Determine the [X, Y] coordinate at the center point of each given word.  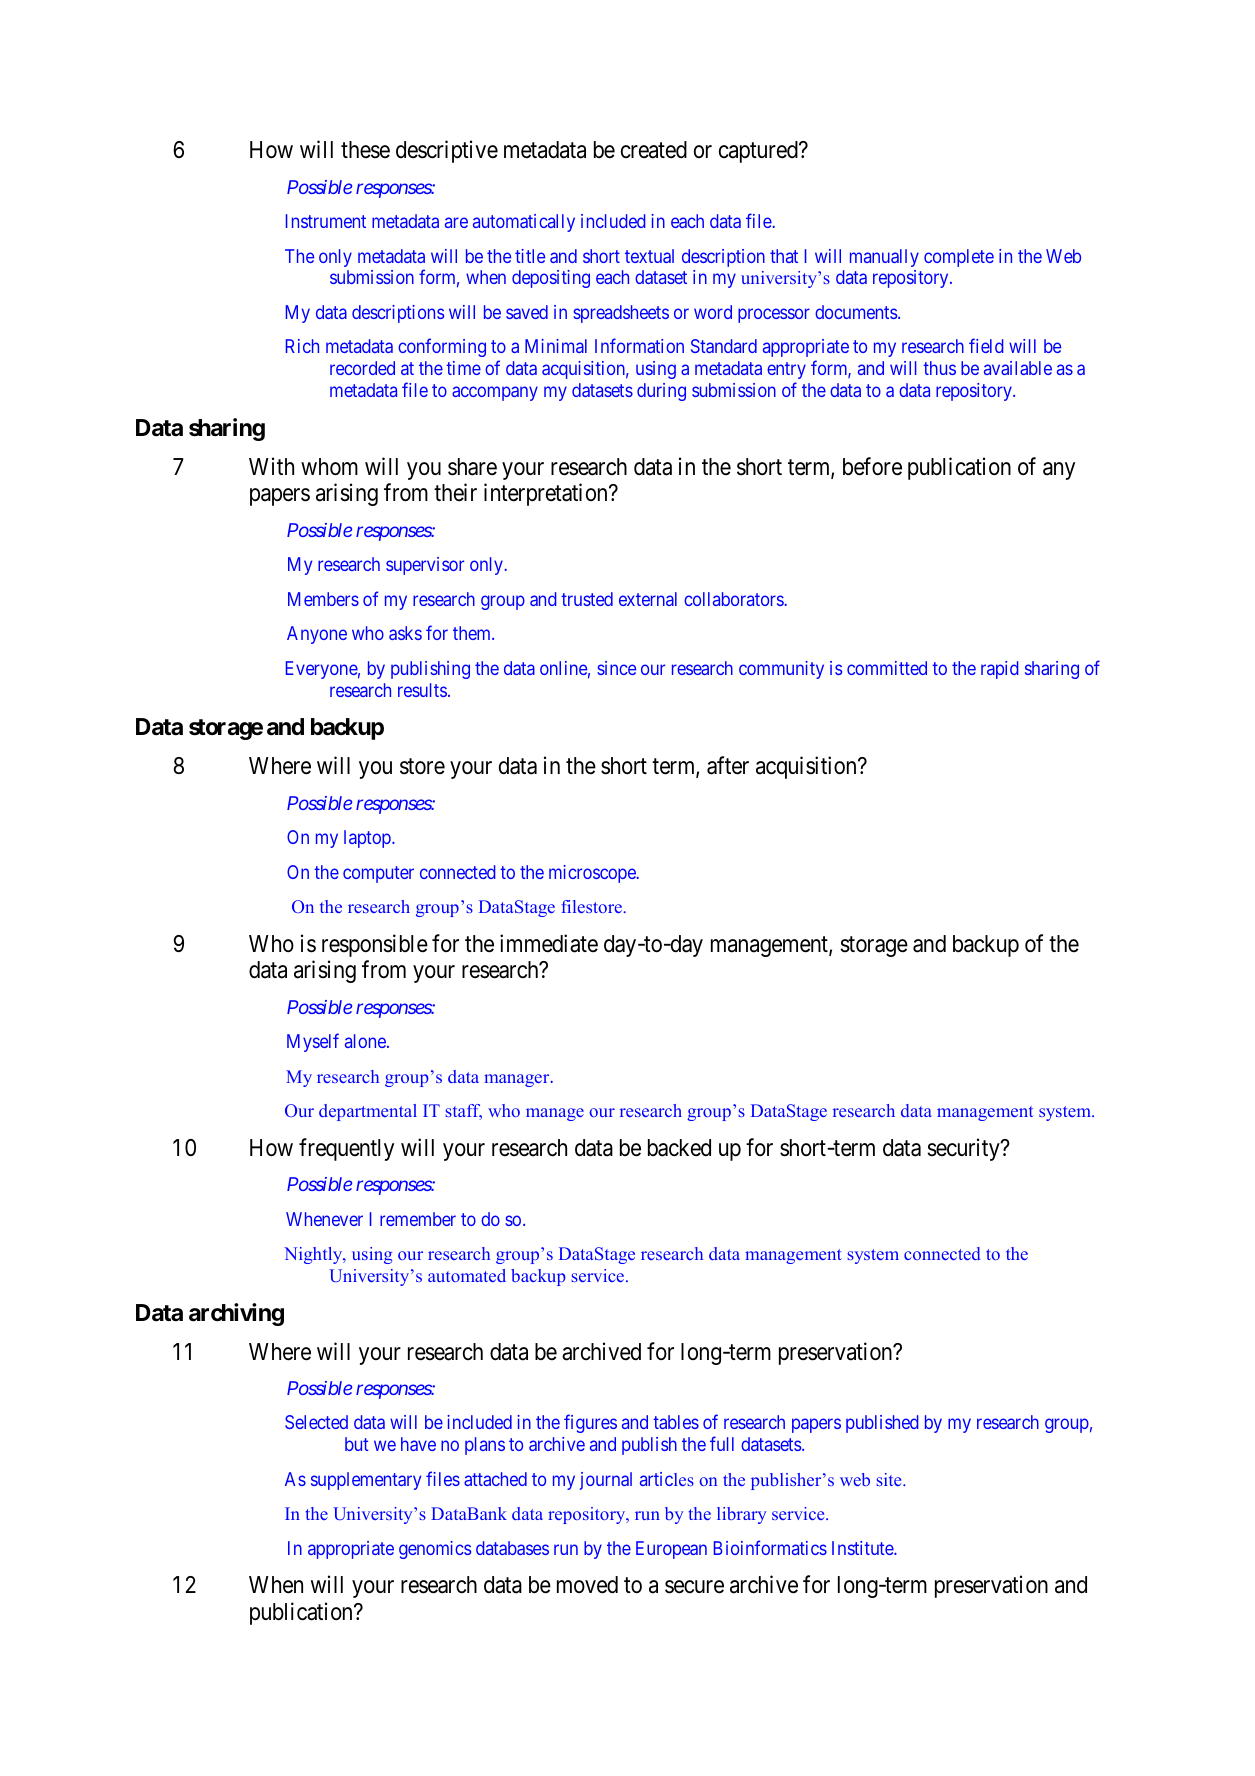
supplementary [366, 1481]
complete [959, 258]
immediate [549, 943]
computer [378, 874]
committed [887, 668]
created [654, 150]
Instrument [326, 221]
